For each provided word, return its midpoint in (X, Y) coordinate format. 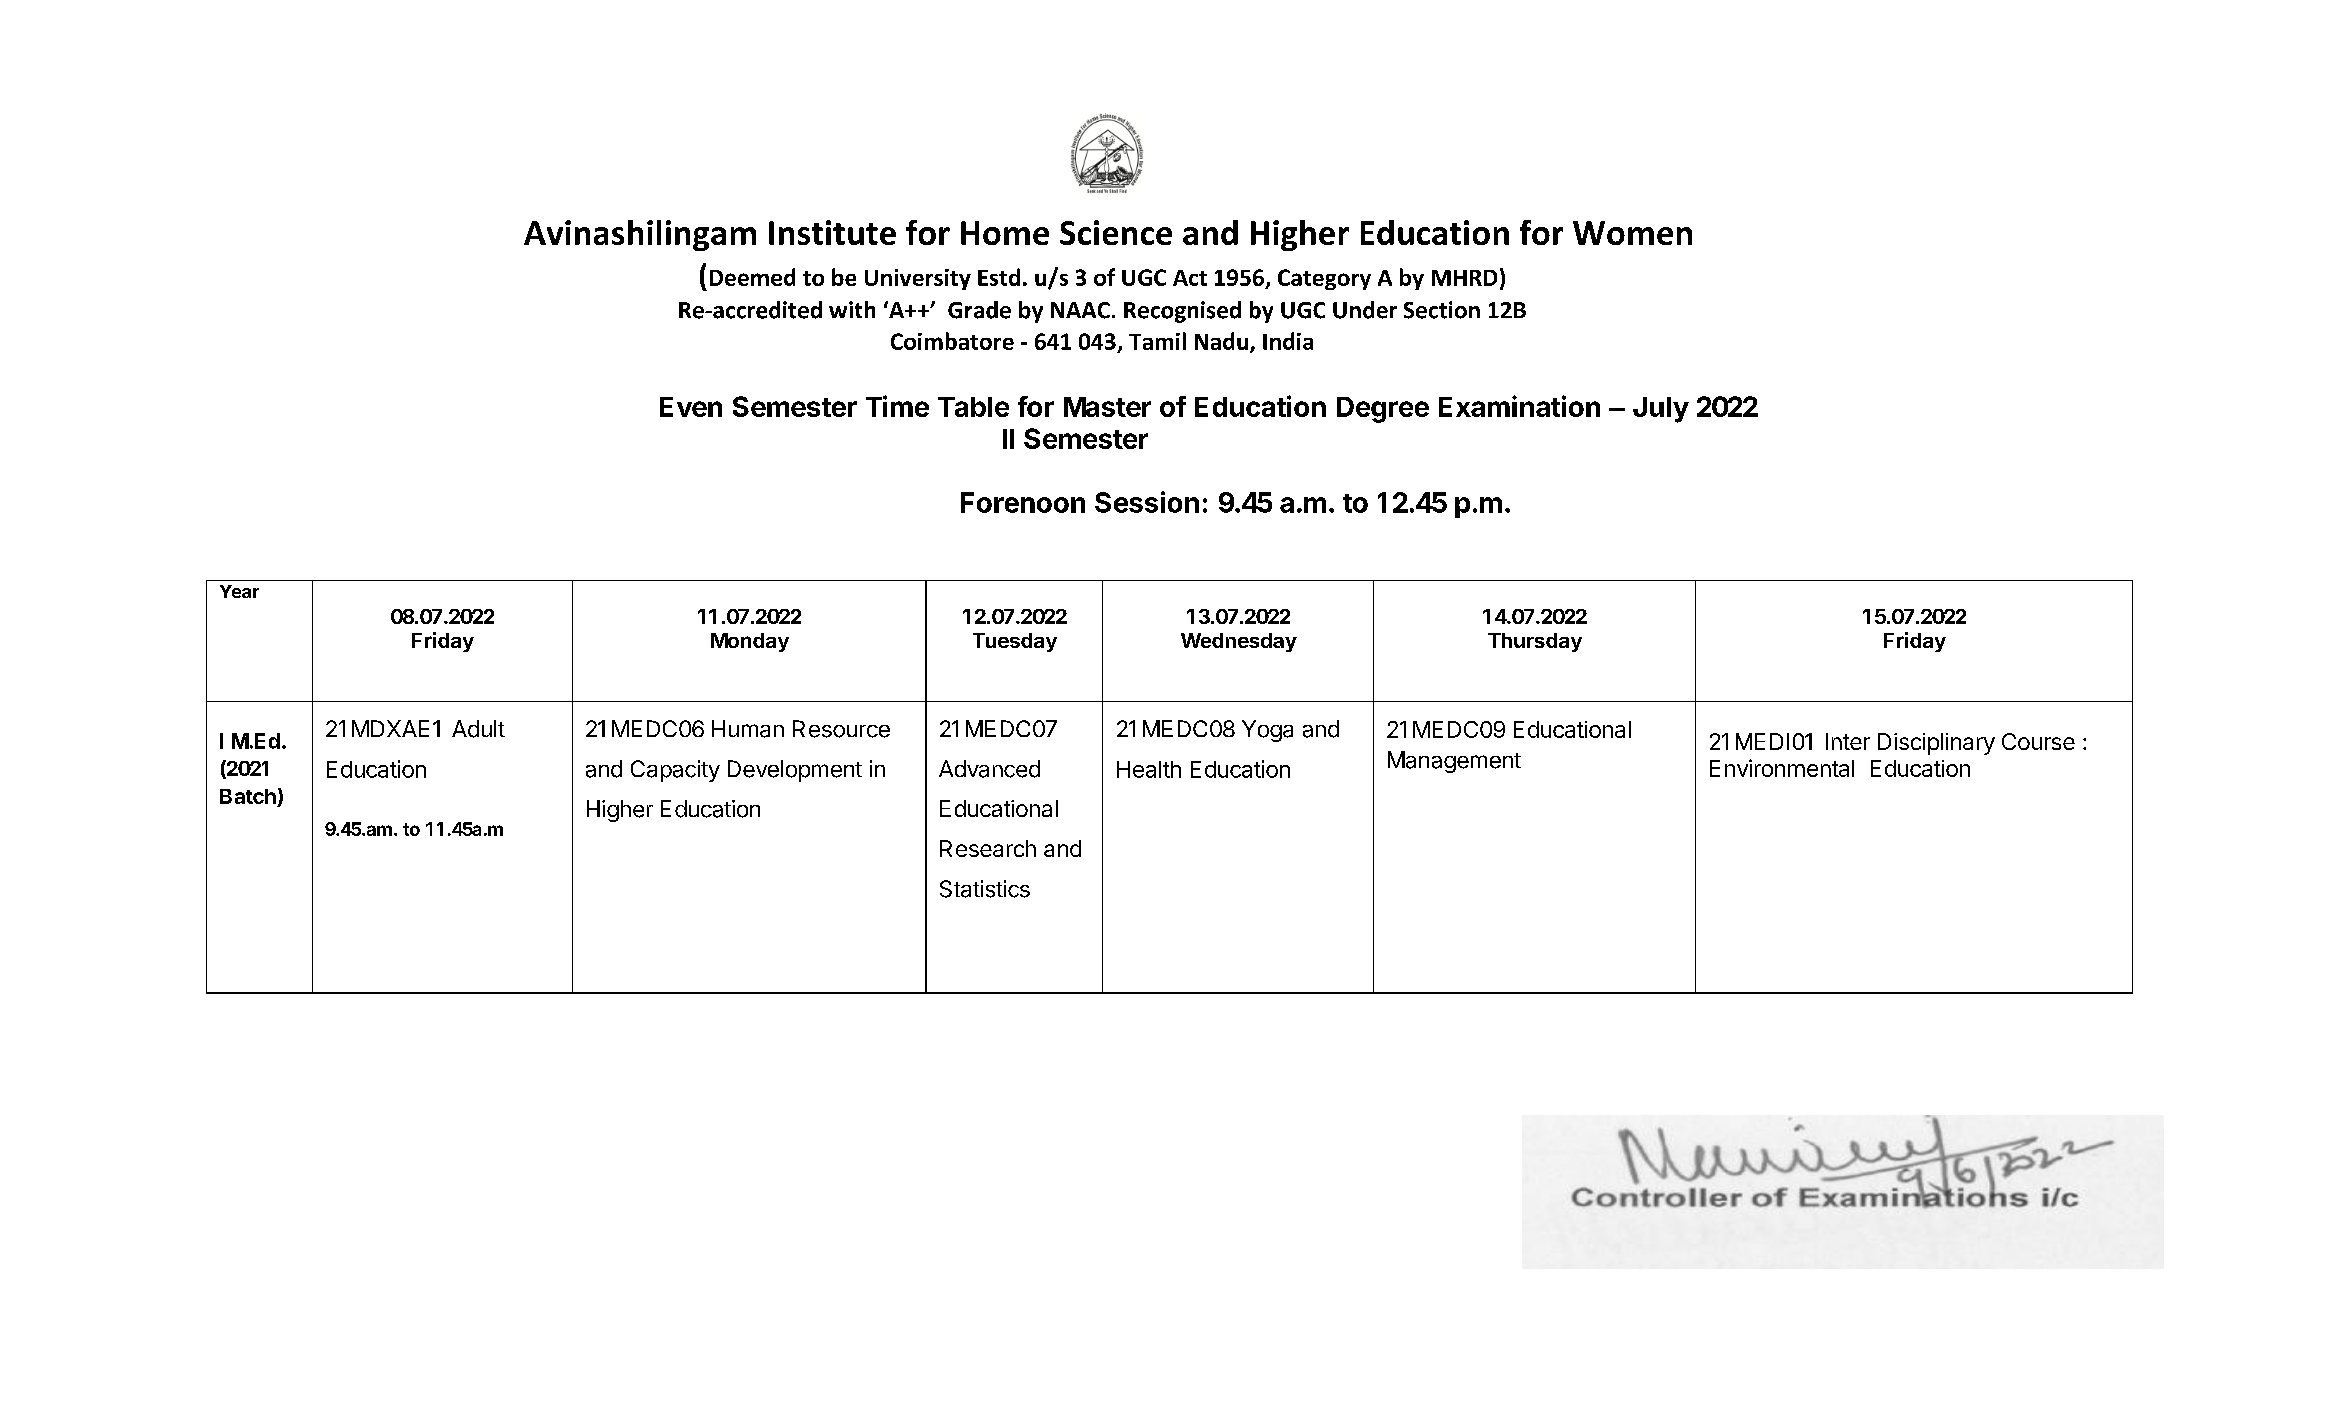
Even (691, 407)
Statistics (985, 889)
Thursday (1535, 642)
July (1661, 410)
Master (1107, 407)
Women (1632, 233)
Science (1116, 232)
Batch (248, 796)
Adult (478, 729)
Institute (832, 232)
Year (239, 591)
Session (1147, 502)
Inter (1848, 741)
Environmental (1782, 768)
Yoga (1267, 731)
